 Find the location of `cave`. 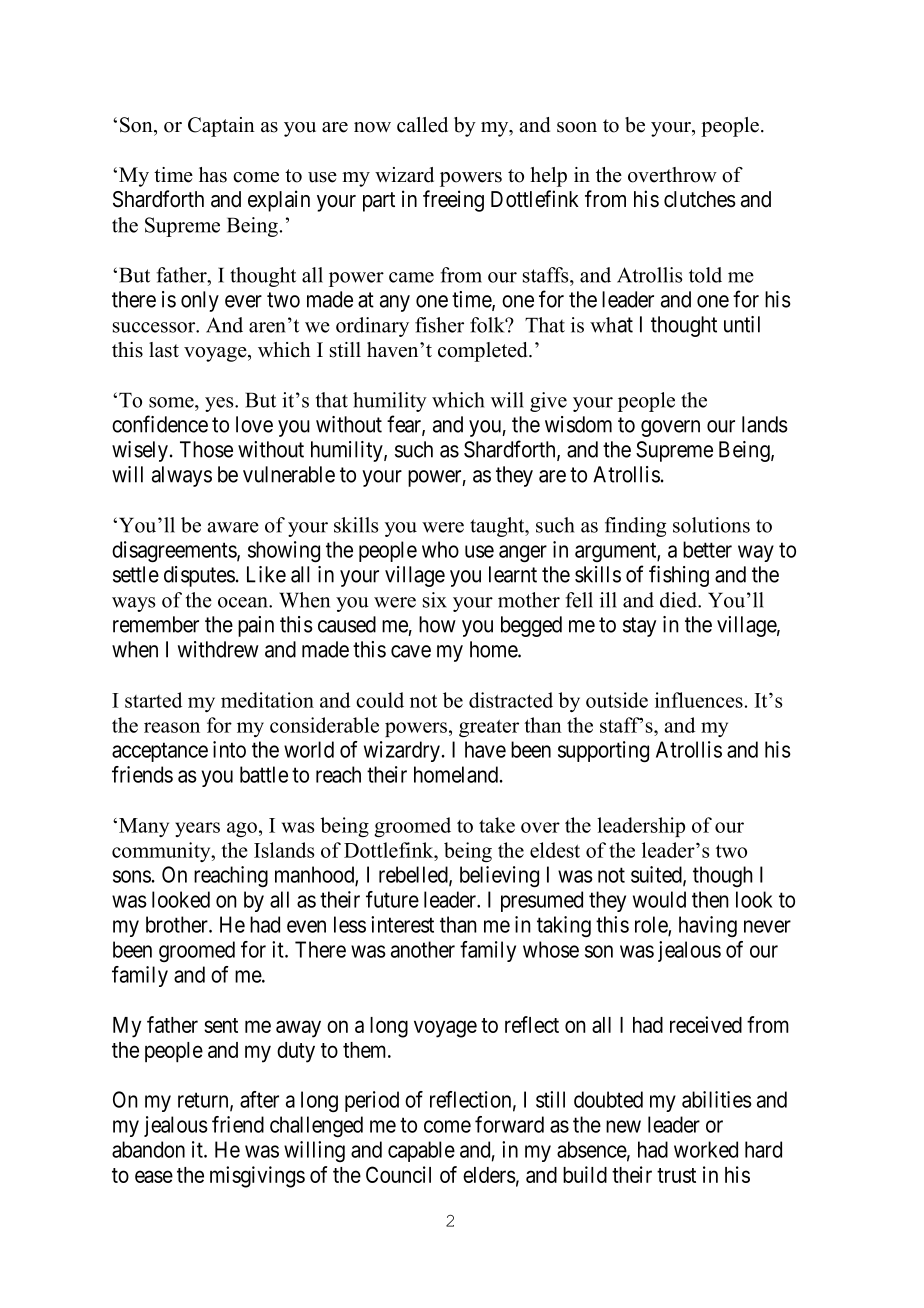

cave is located at coordinates (411, 651).
